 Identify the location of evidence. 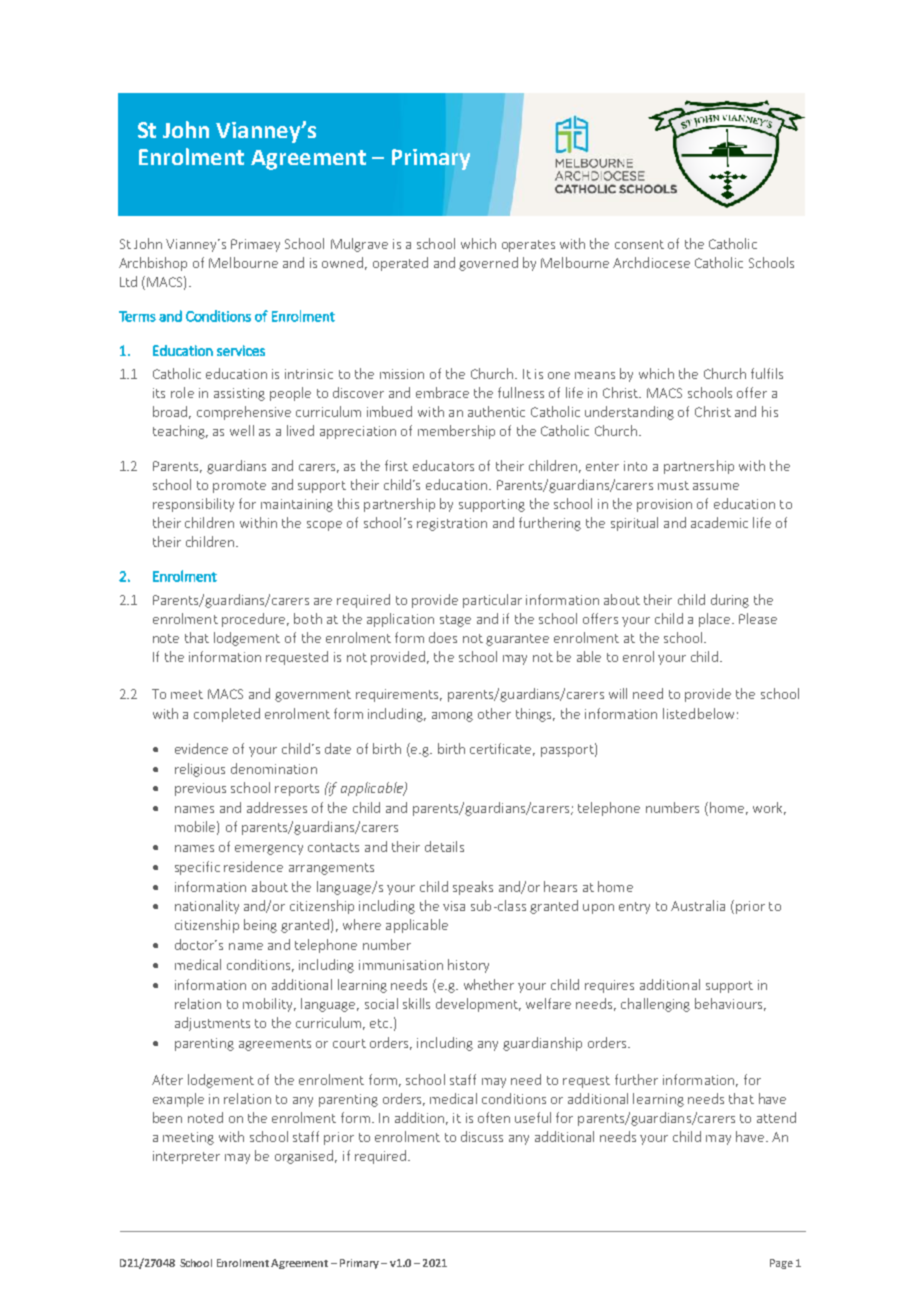
(201, 748).
